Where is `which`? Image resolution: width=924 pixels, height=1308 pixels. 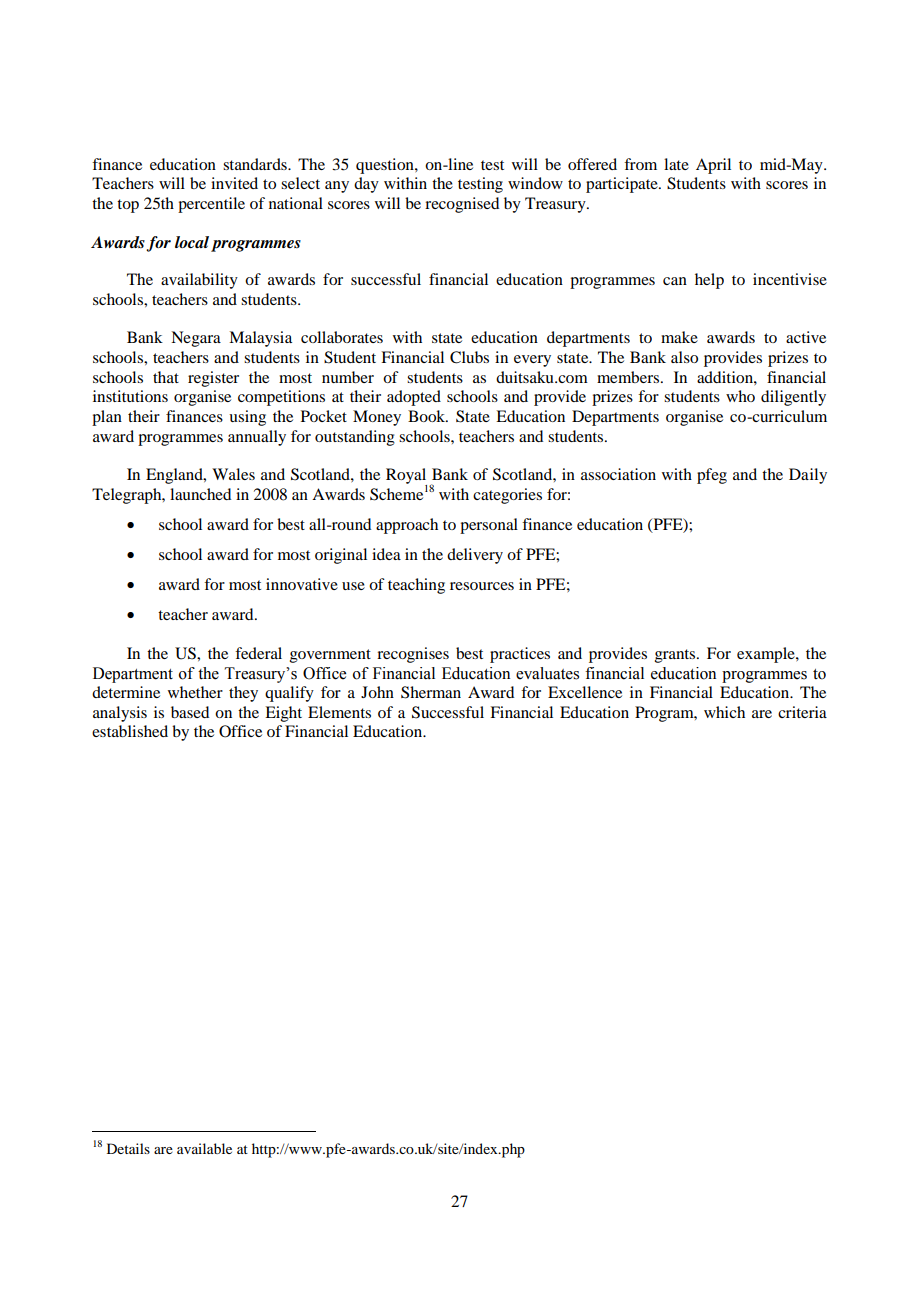 which is located at coordinates (724, 712).
